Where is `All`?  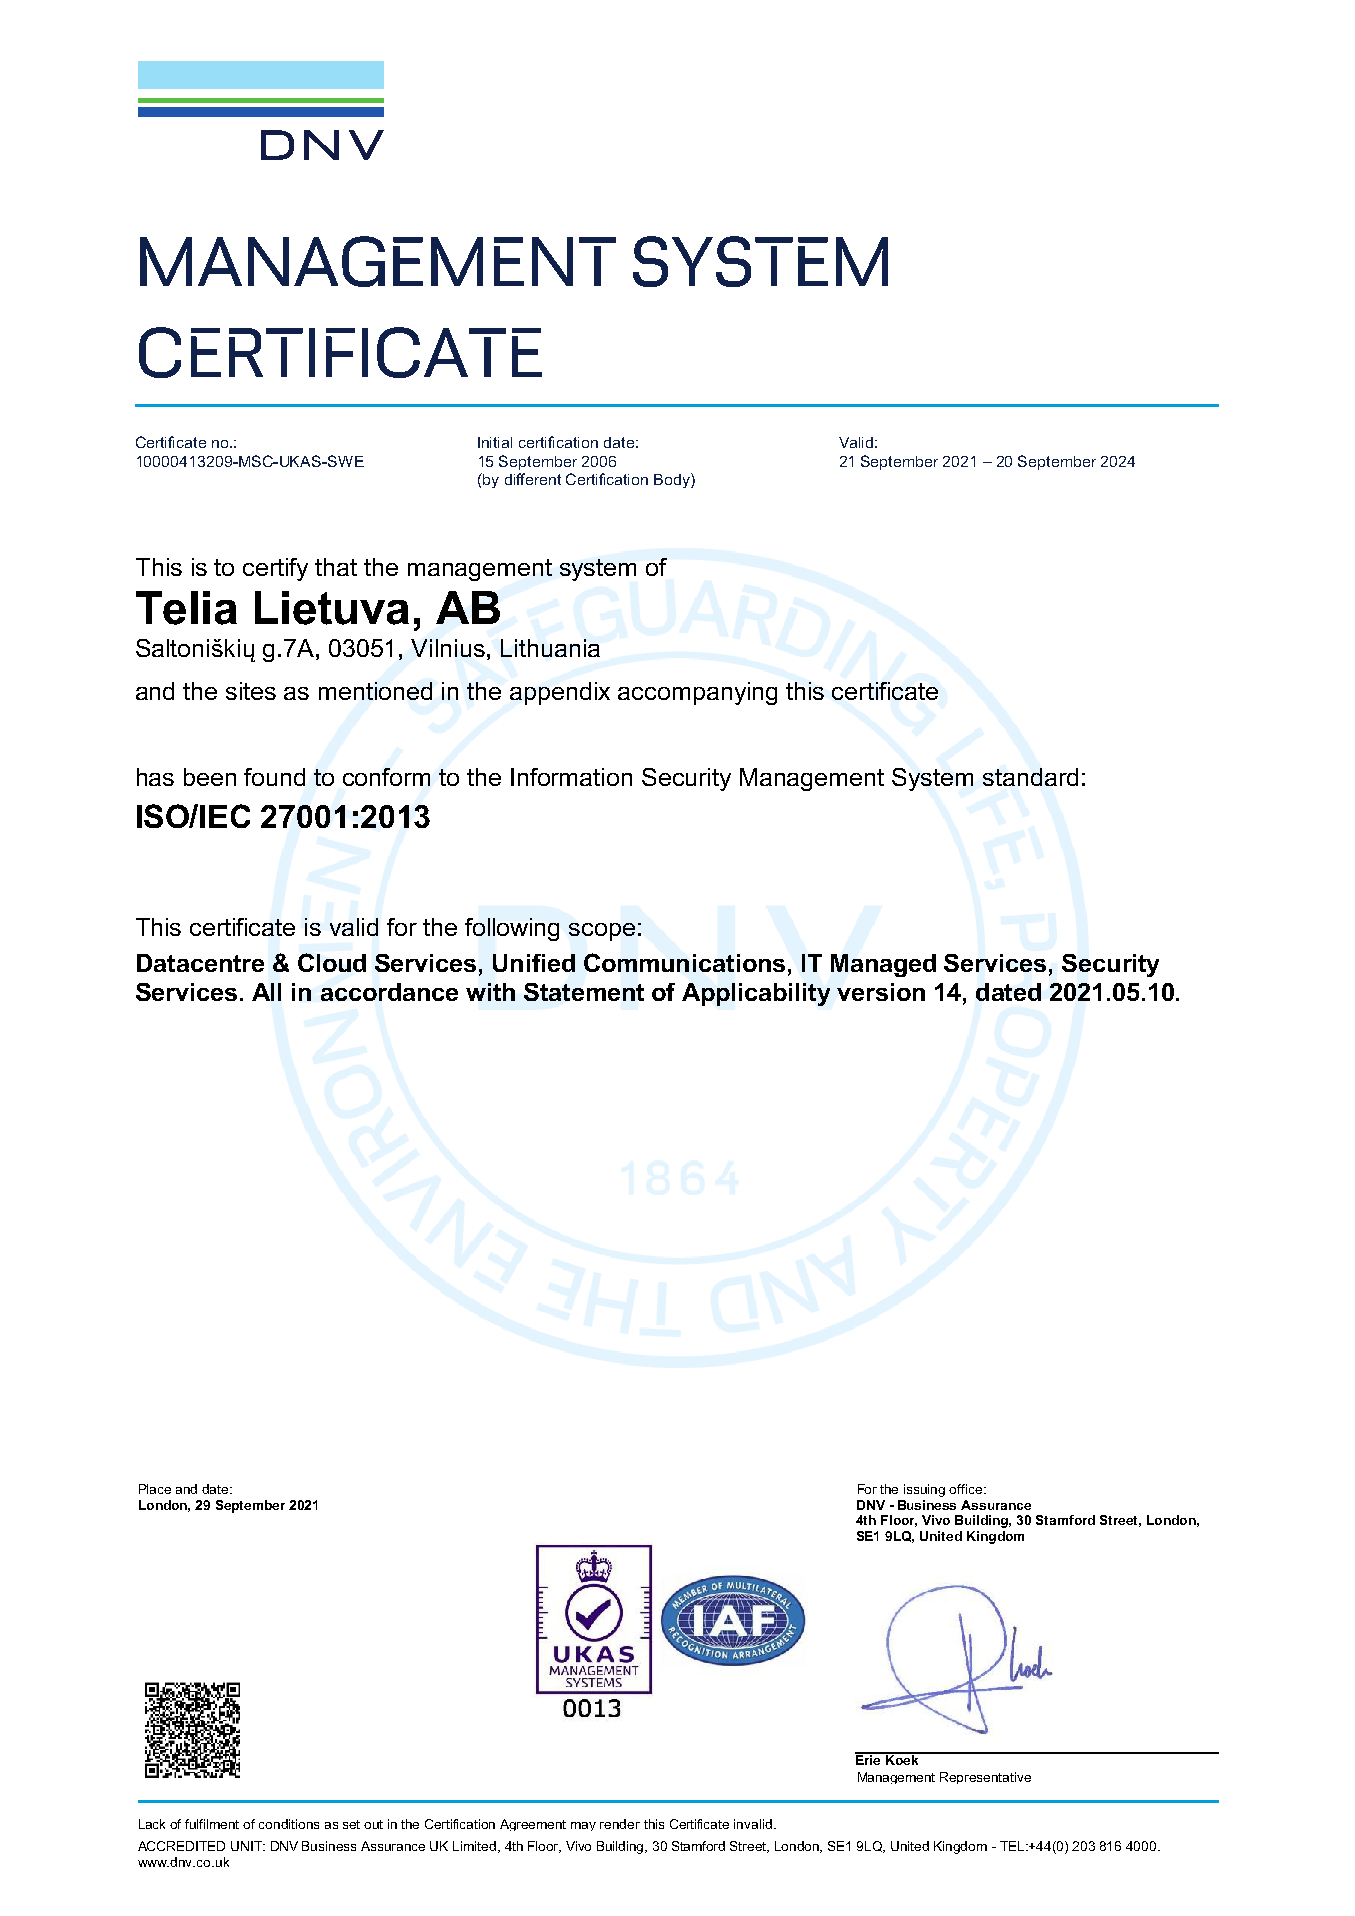 All is located at coordinates (266, 992).
